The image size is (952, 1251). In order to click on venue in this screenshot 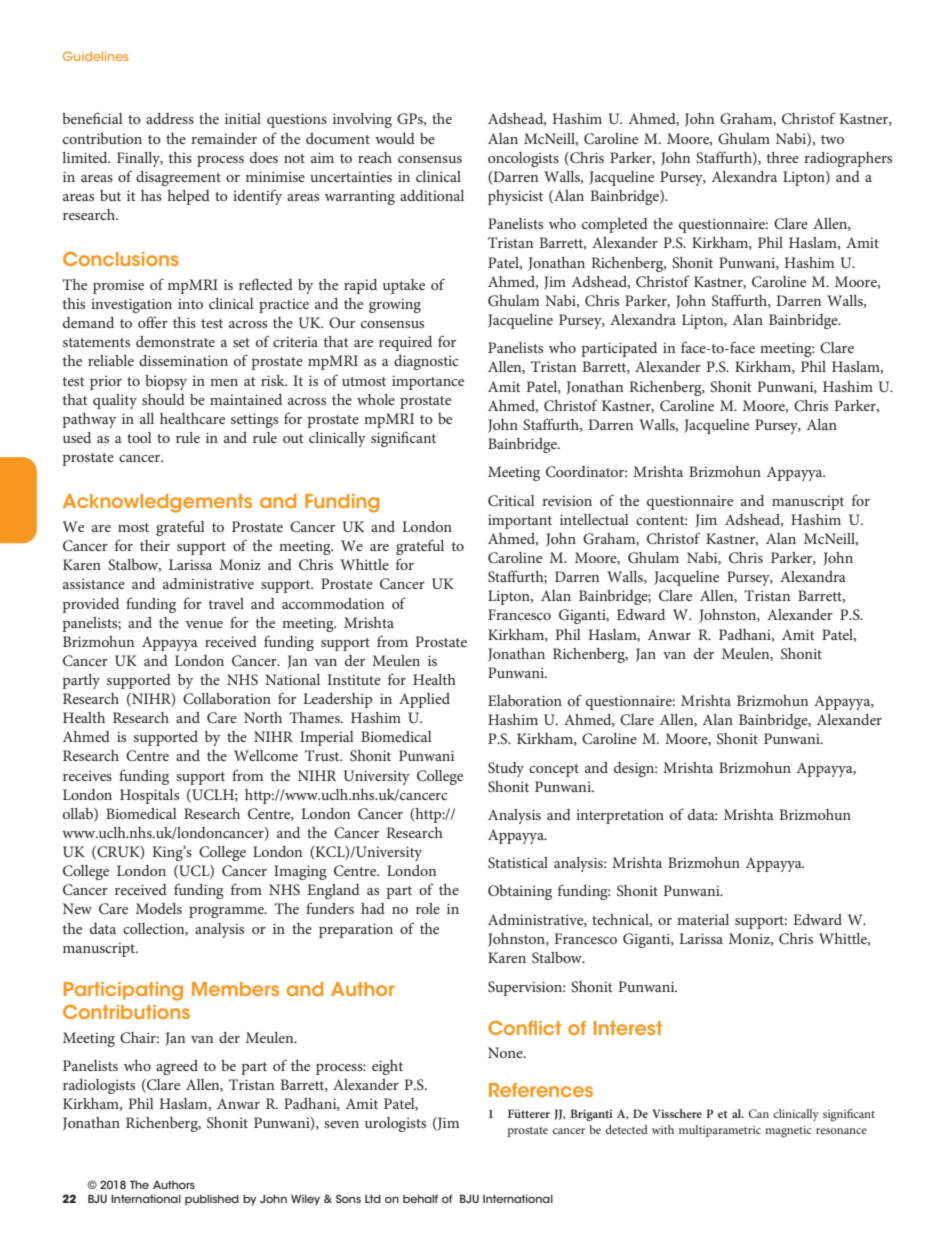, I will do `click(204, 624)`.
